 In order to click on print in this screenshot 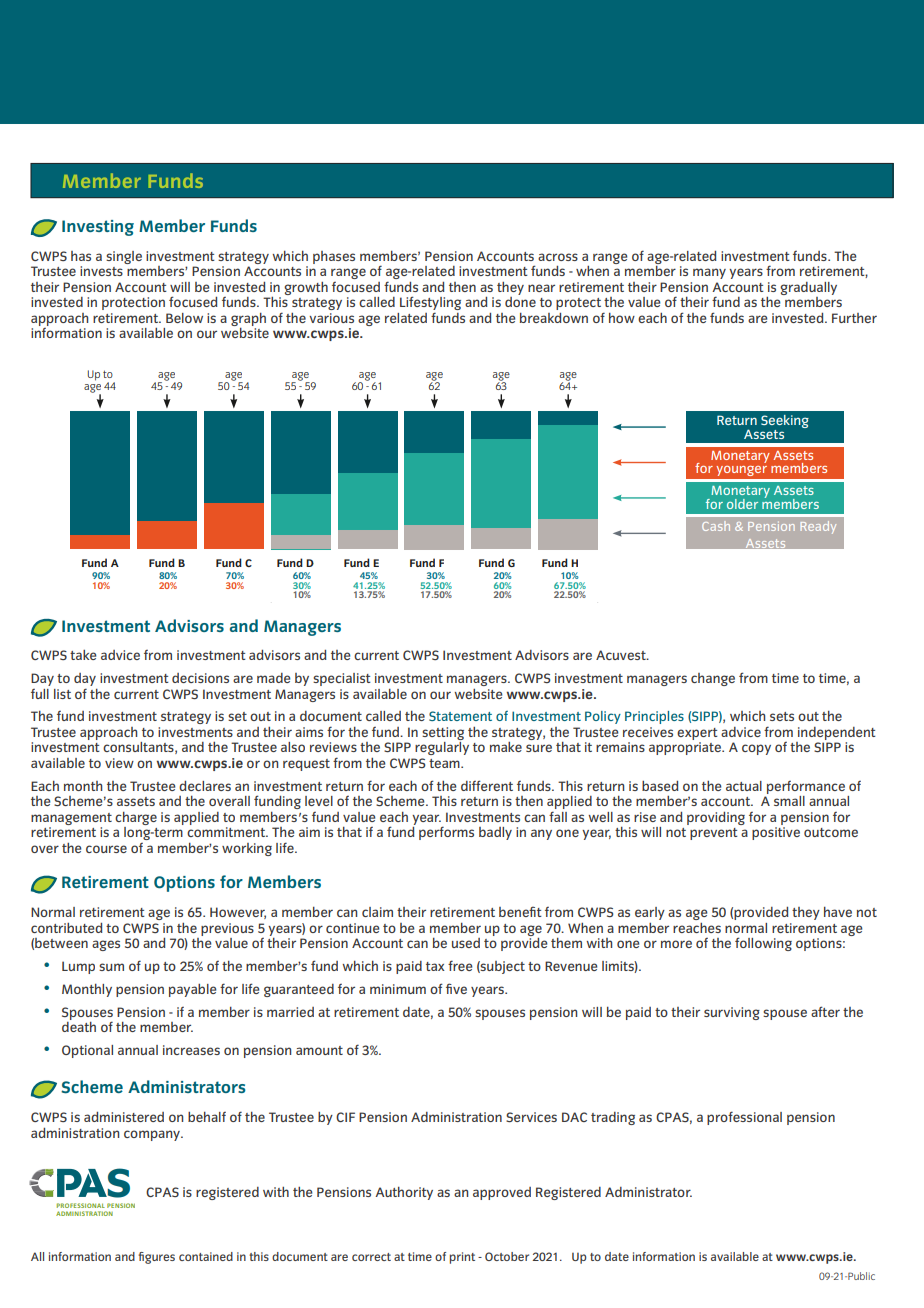, I will do `click(462, 1258)`.
